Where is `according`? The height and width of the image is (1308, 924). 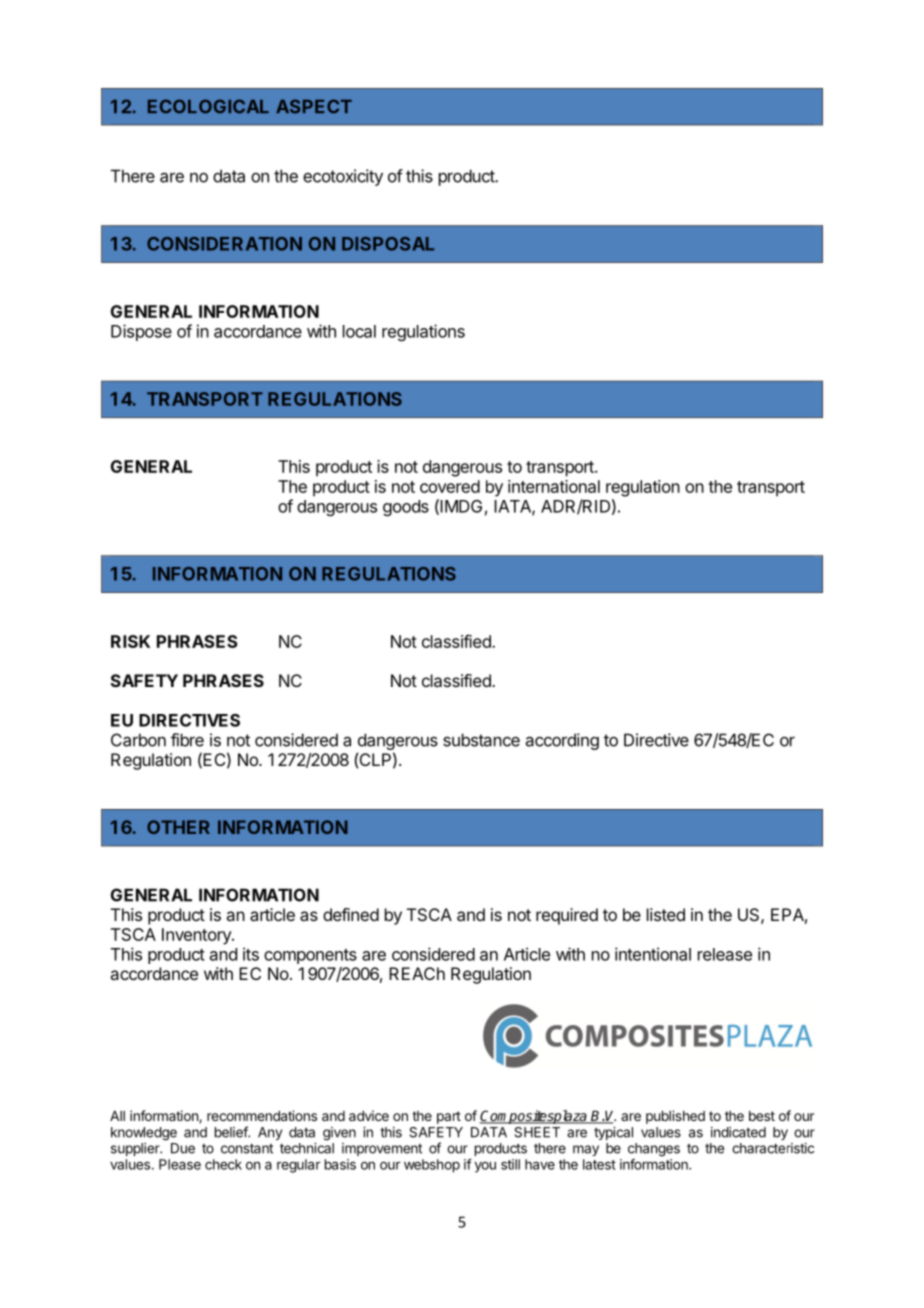 according is located at coordinates (562, 741).
